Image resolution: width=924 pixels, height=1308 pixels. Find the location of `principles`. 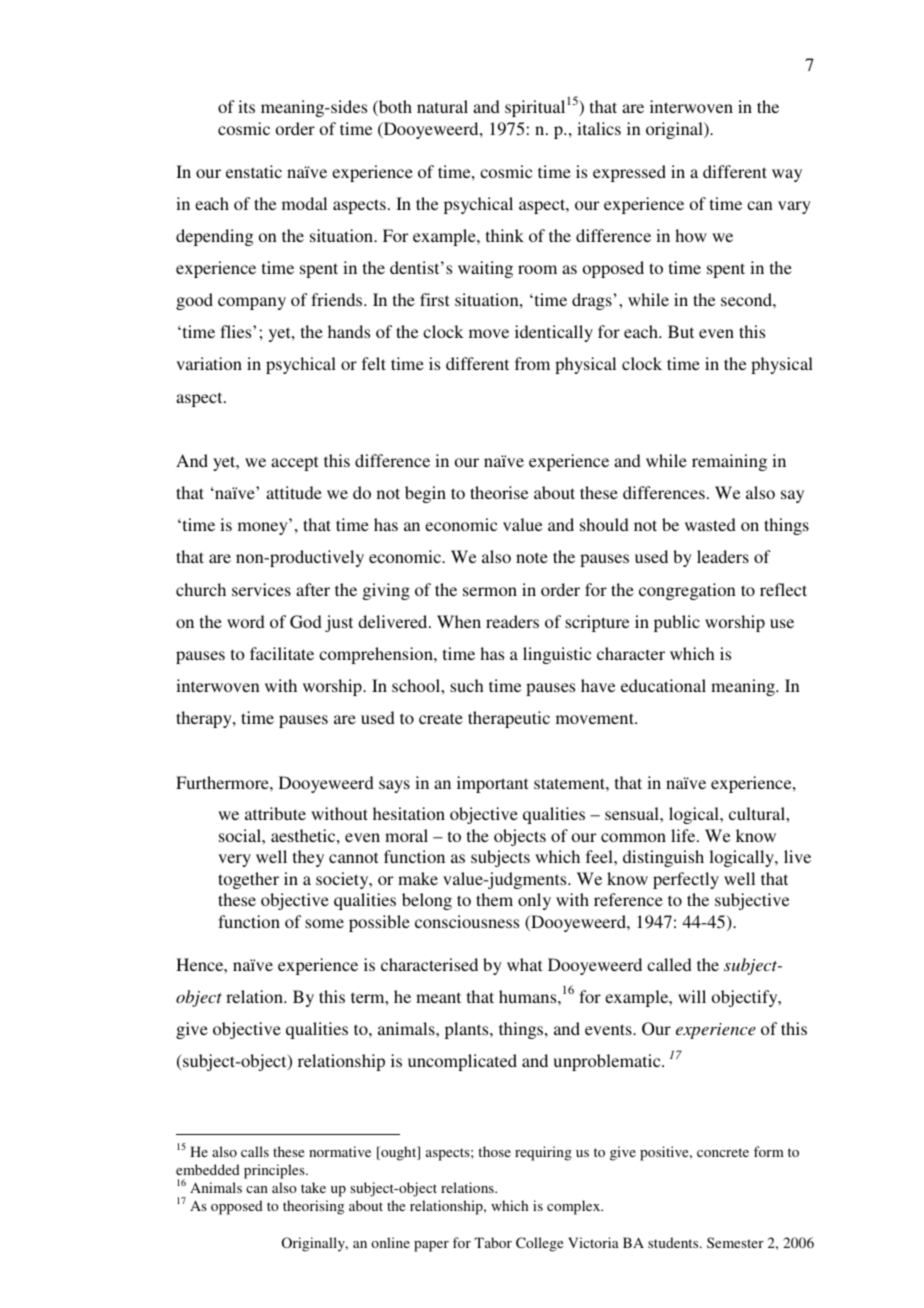

principles is located at coordinates (275, 1171).
